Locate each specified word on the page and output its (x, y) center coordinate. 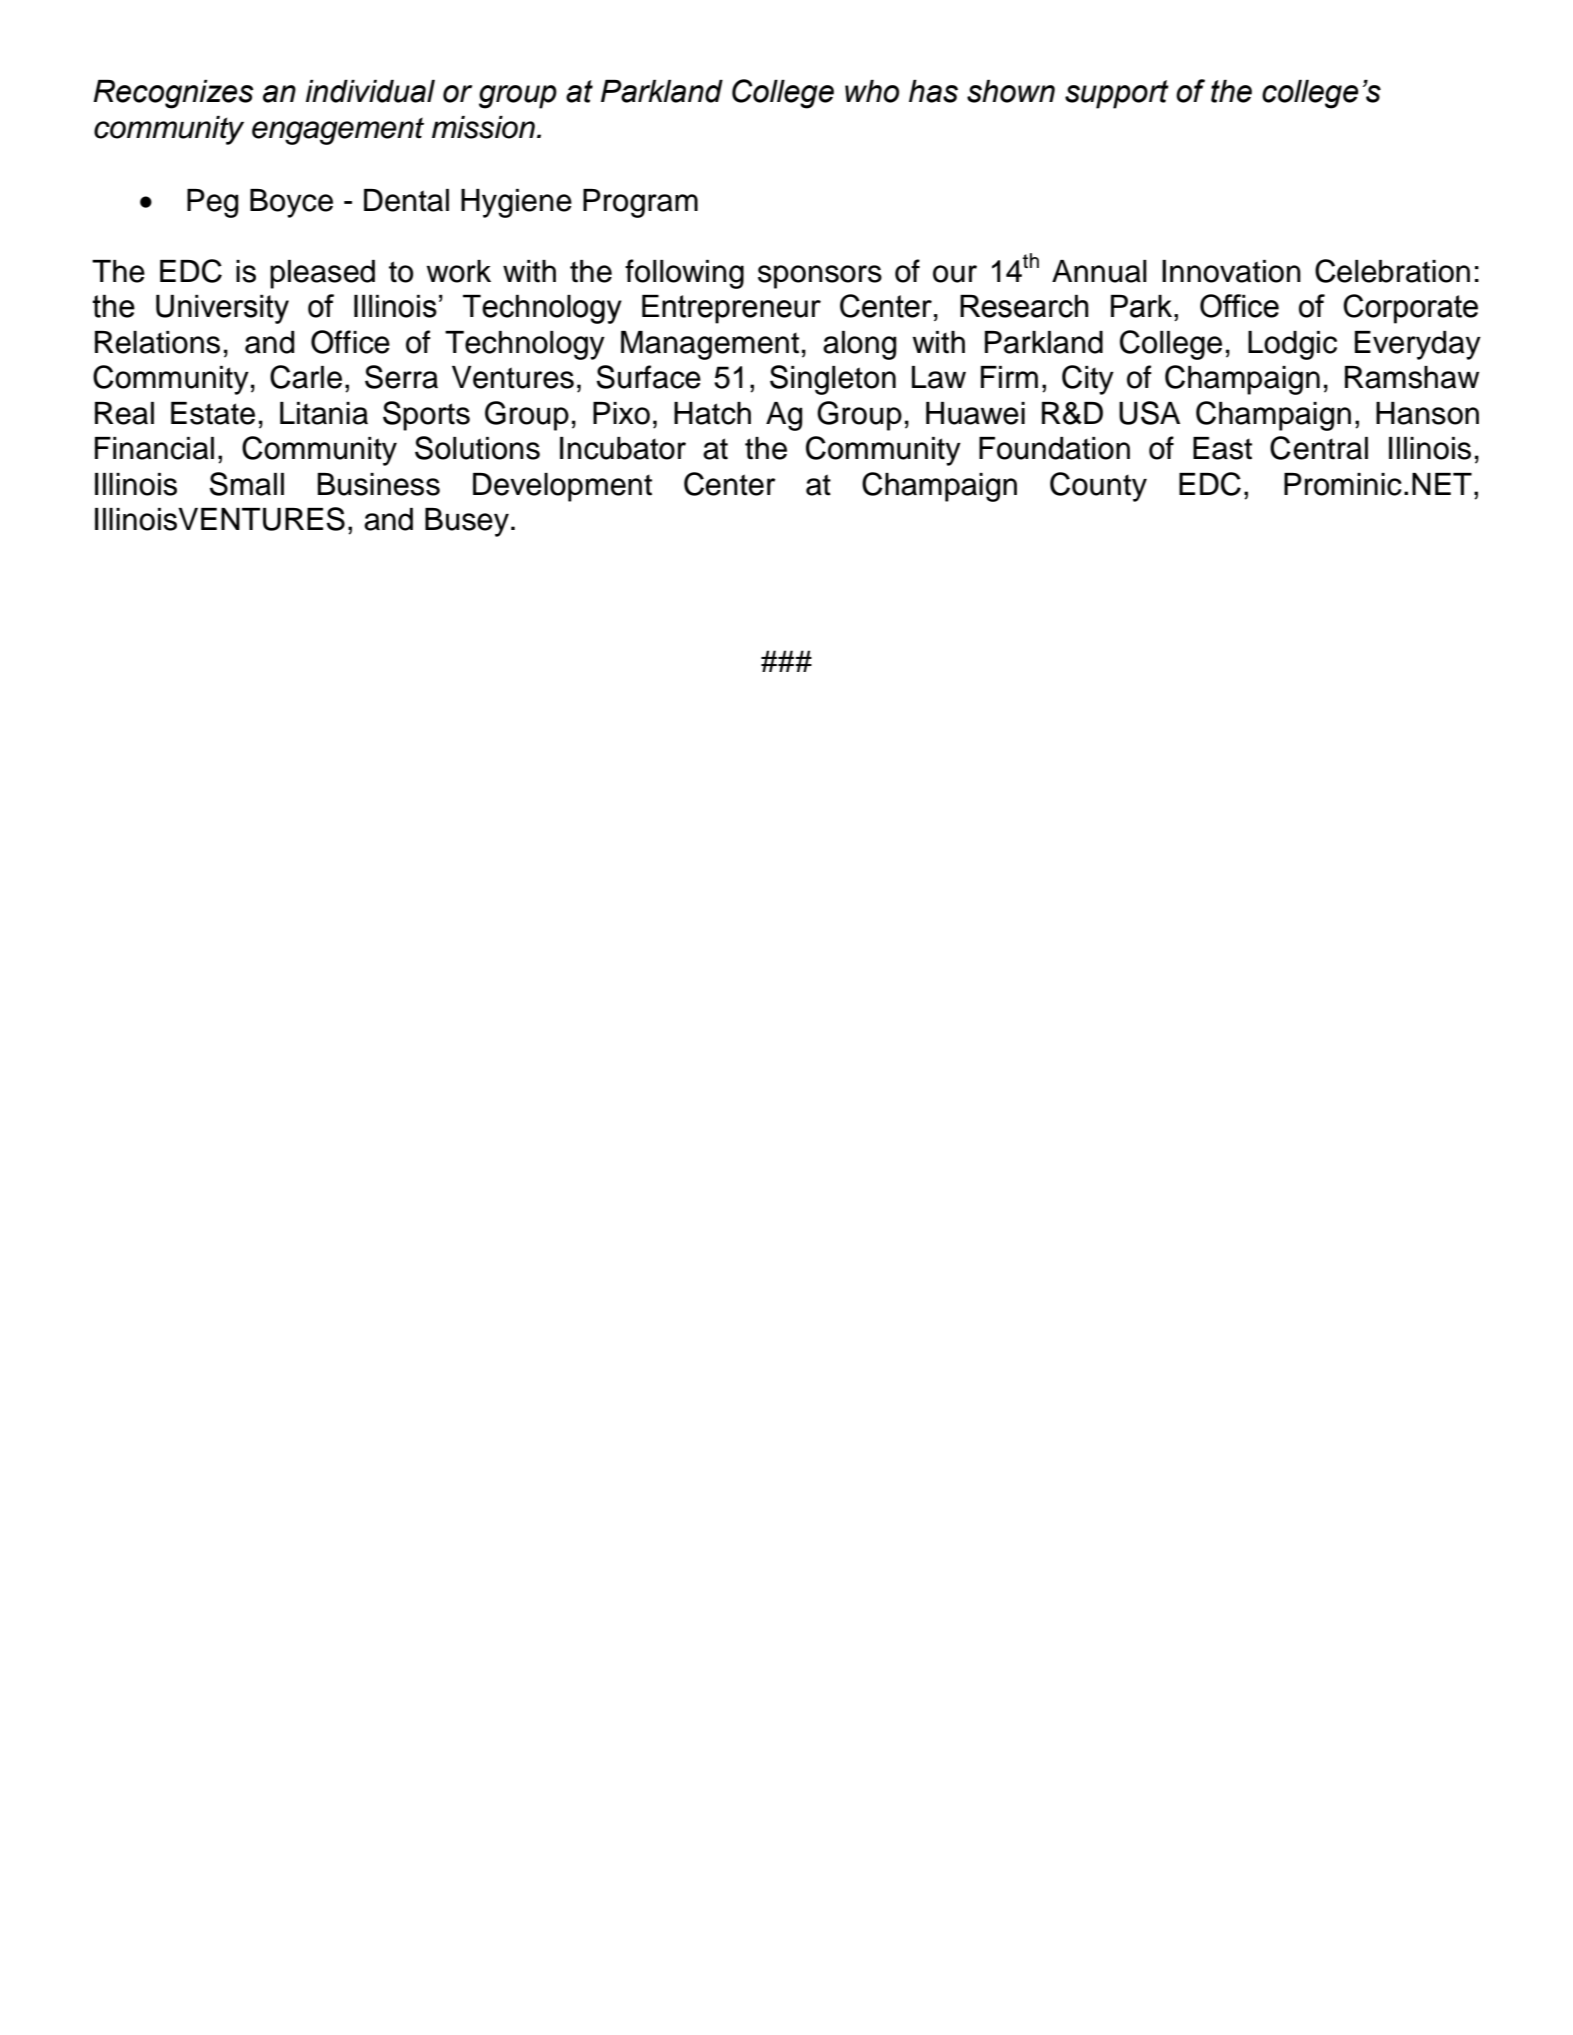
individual (370, 91)
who (872, 91)
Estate (213, 413)
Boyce (291, 203)
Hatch (712, 413)
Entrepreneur (731, 309)
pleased (322, 274)
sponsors (820, 277)
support (1117, 94)
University (222, 309)
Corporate (1410, 309)
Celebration (1392, 271)
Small (247, 484)
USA (1149, 413)
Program (640, 203)
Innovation (1231, 271)
